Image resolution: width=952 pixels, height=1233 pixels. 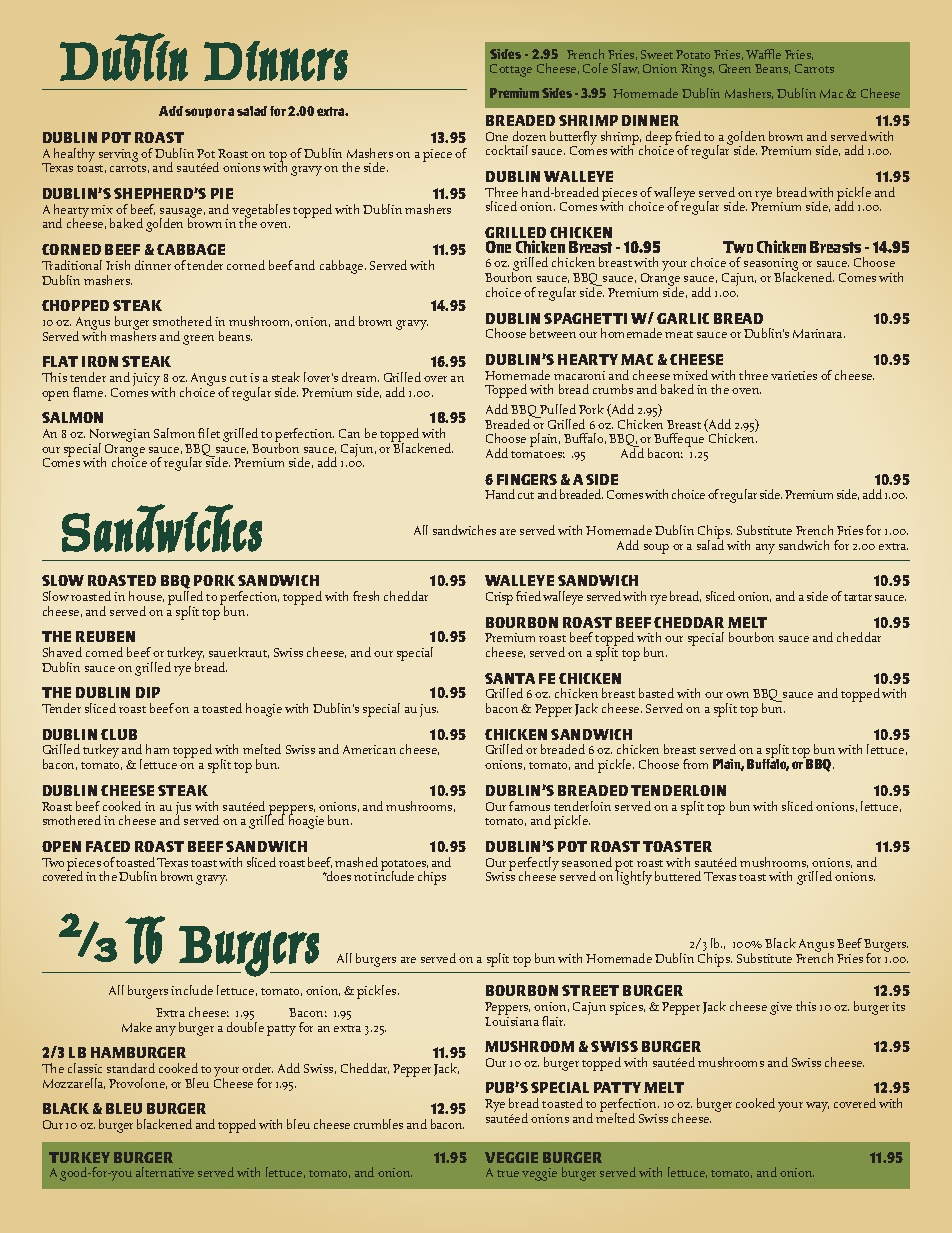 What do you see at coordinates (657, 54) in the document?
I see `Sweet` at bounding box center [657, 54].
